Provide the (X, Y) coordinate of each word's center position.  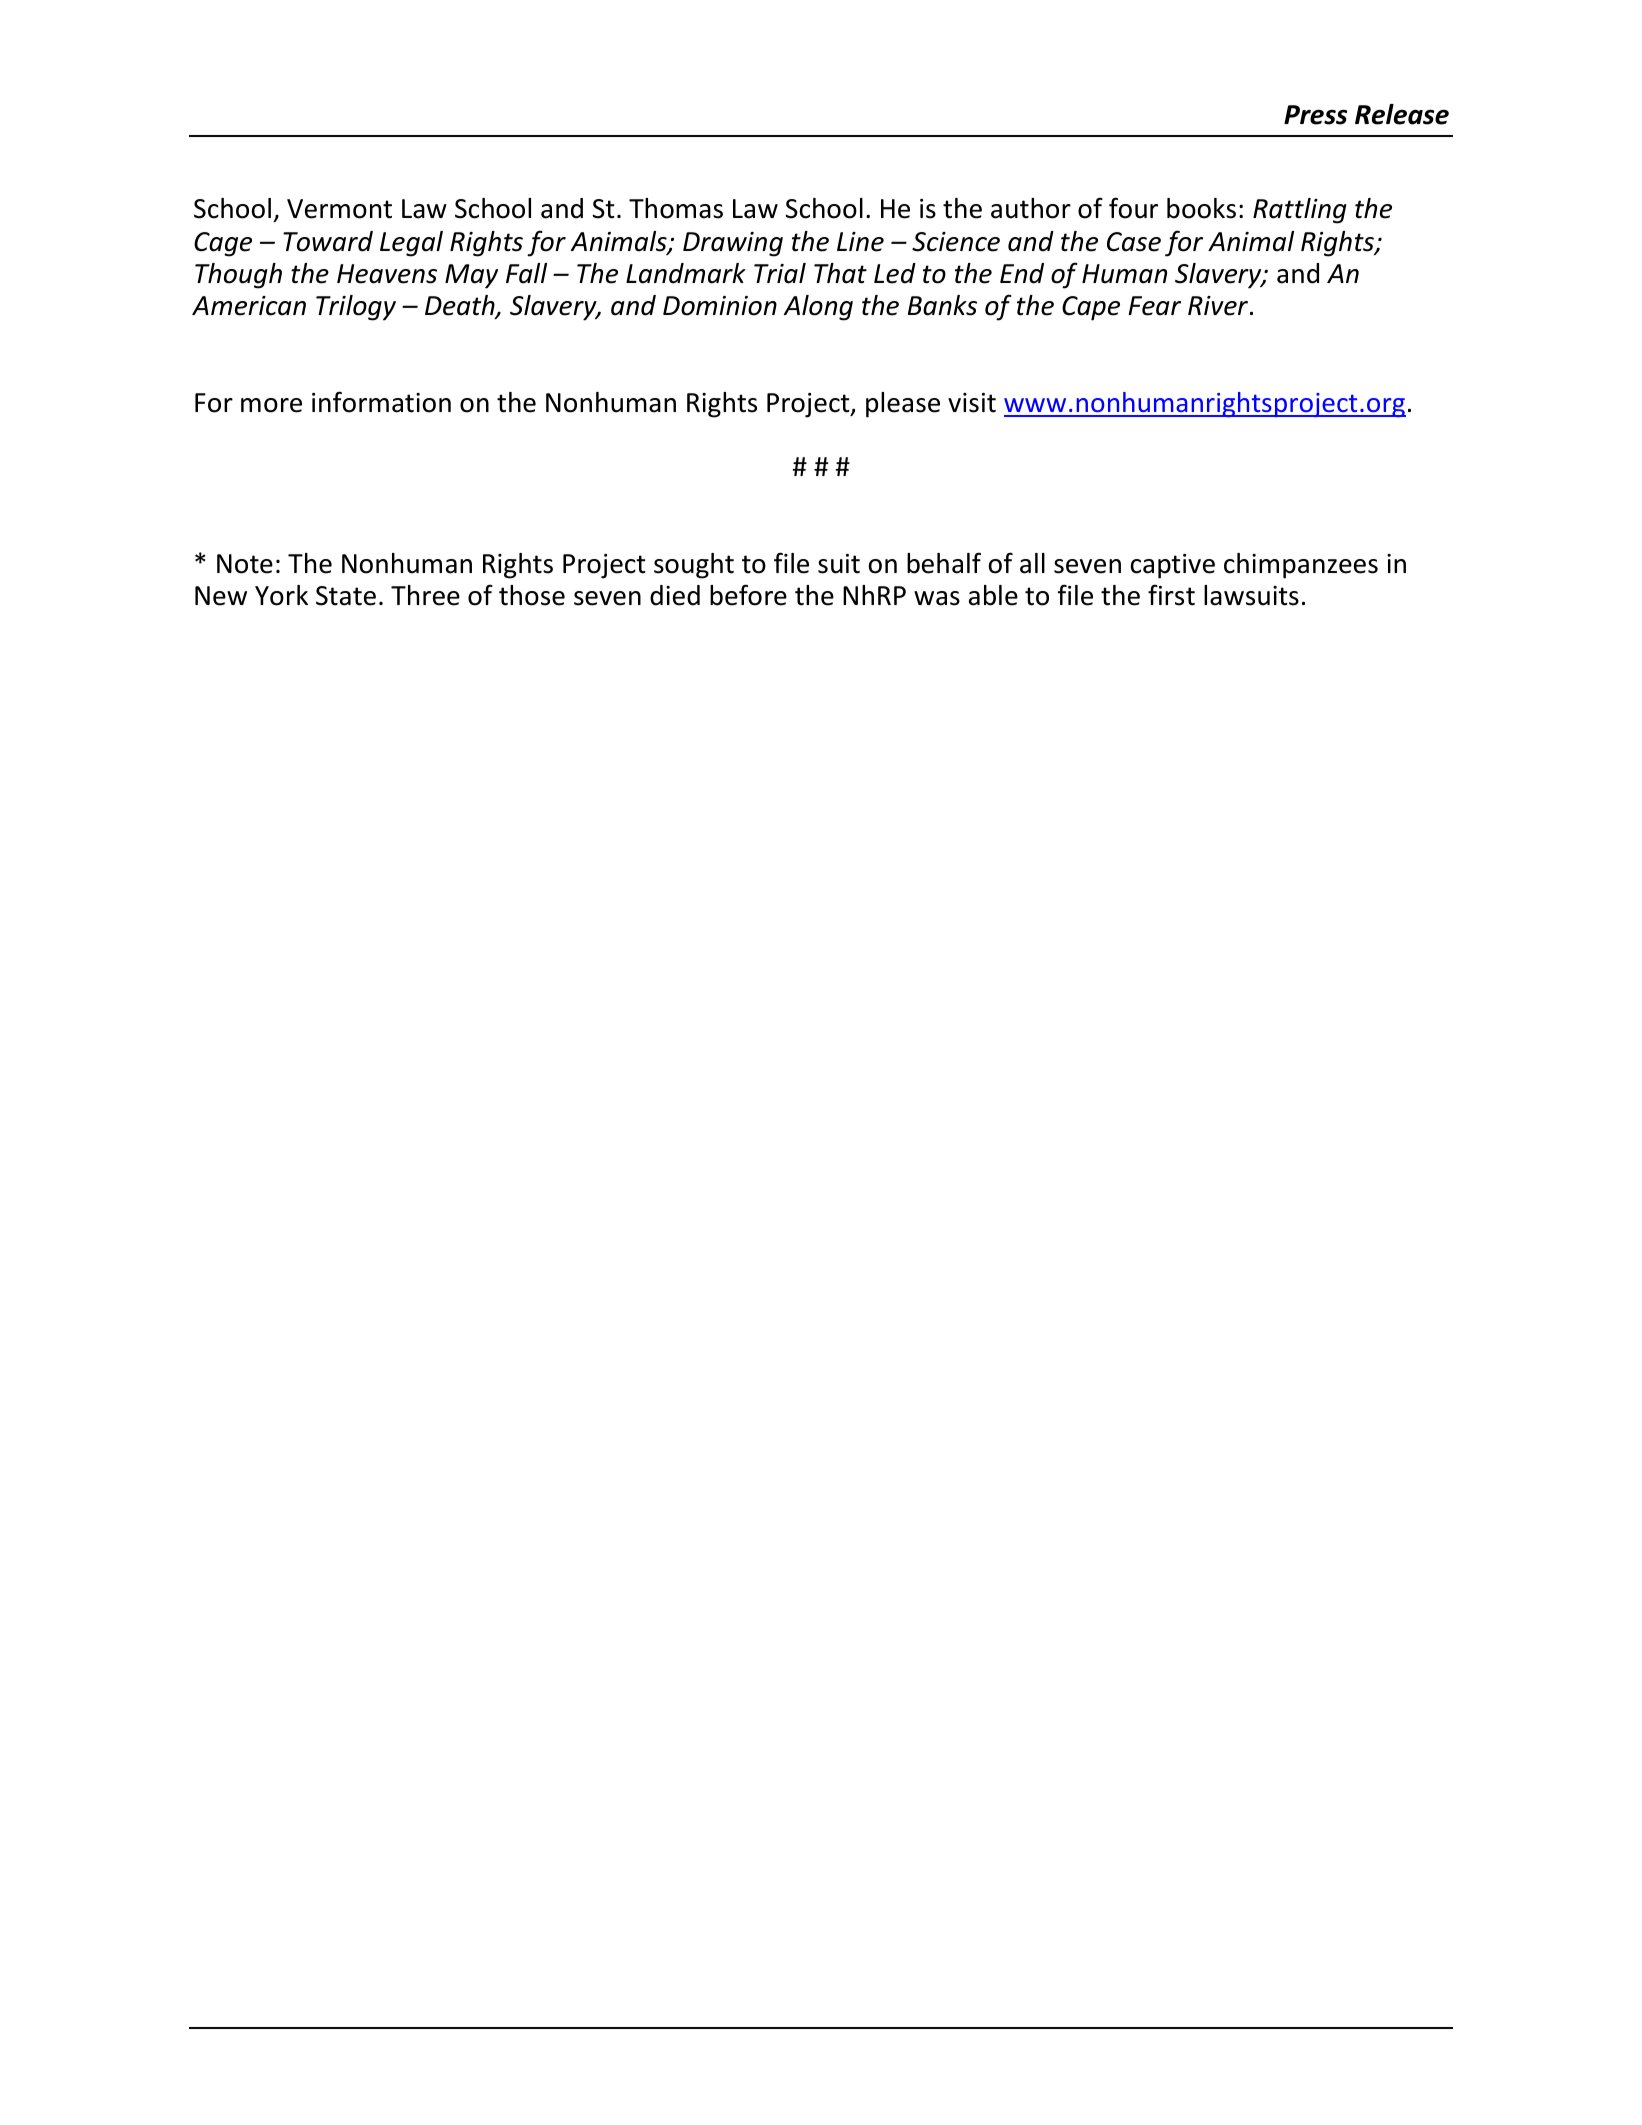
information (381, 402)
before (748, 595)
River (1219, 306)
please (903, 405)
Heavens (387, 274)
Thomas (676, 208)
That (840, 273)
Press (1315, 115)
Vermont (339, 209)
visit (972, 403)
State (346, 596)
